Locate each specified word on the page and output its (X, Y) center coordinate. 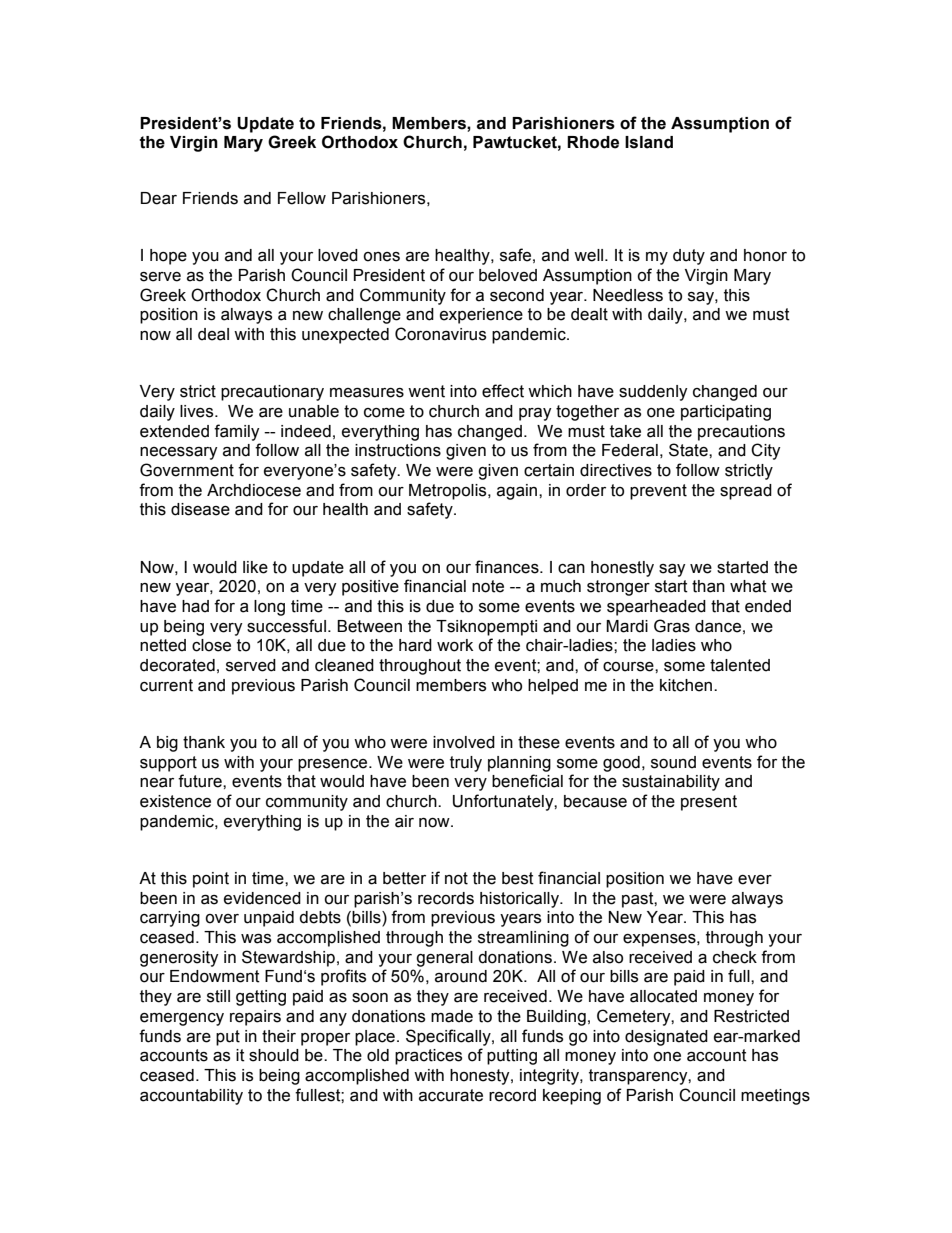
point (211, 880)
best (518, 878)
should (274, 1055)
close (211, 645)
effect (503, 391)
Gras (672, 626)
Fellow (302, 198)
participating (726, 413)
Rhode (593, 142)
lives (198, 411)
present (709, 803)
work (455, 645)
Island (649, 142)
